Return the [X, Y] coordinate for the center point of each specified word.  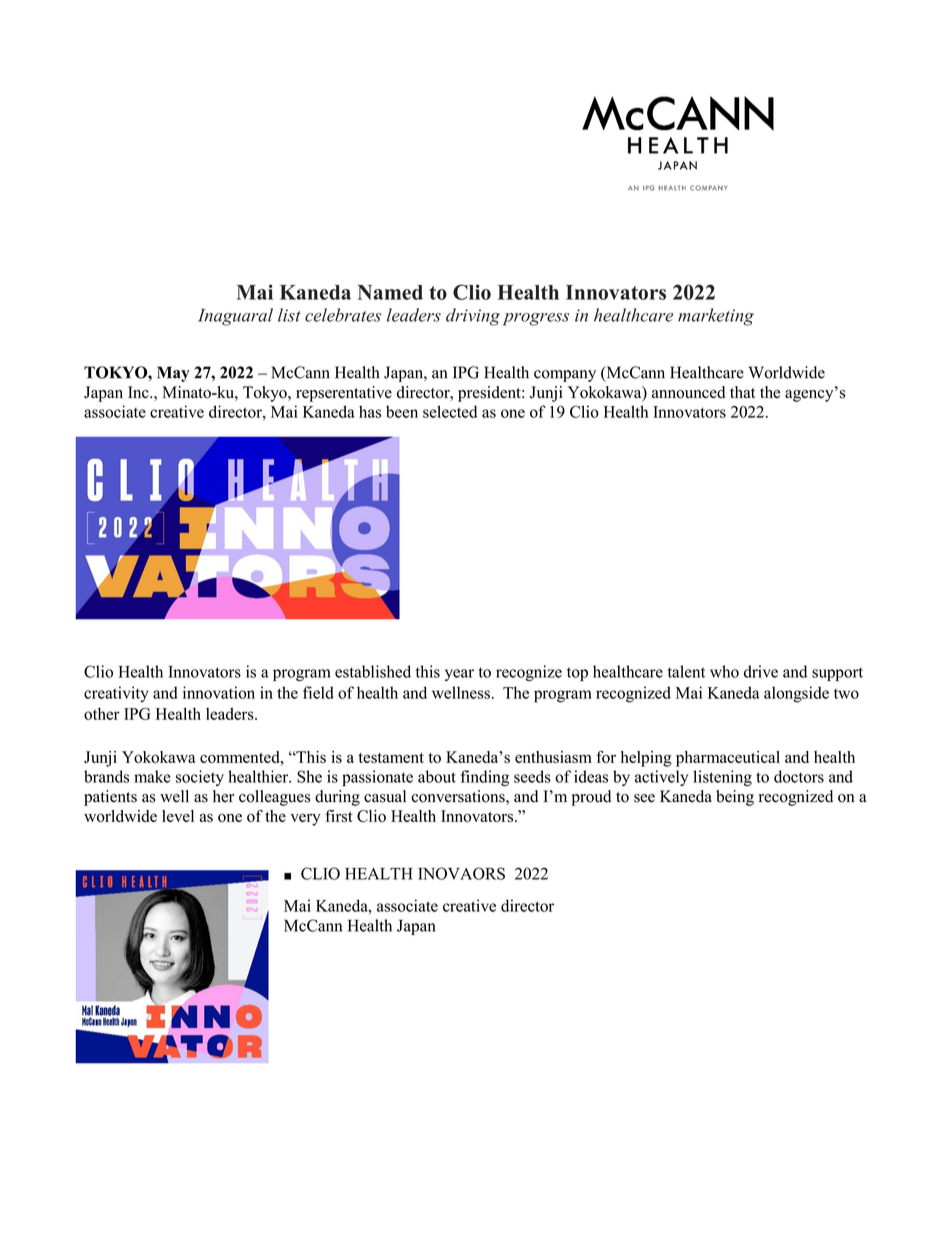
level [178, 816]
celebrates [343, 315]
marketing [716, 317]
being [735, 798]
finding [485, 778]
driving [473, 317]
